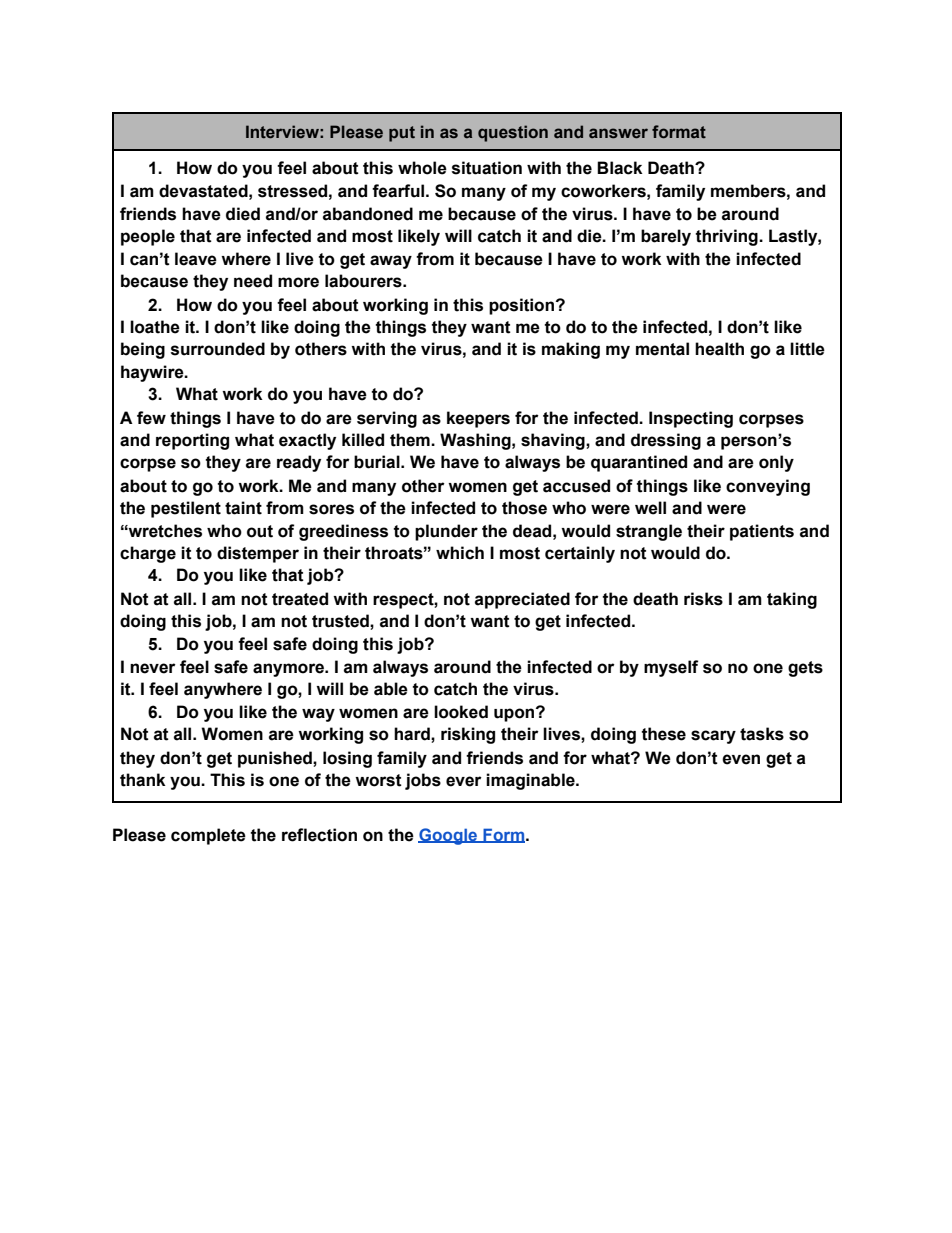 The width and height of the screenshot is (952, 1233). What do you see at coordinates (243, 508) in the screenshot?
I see `taint` at bounding box center [243, 508].
